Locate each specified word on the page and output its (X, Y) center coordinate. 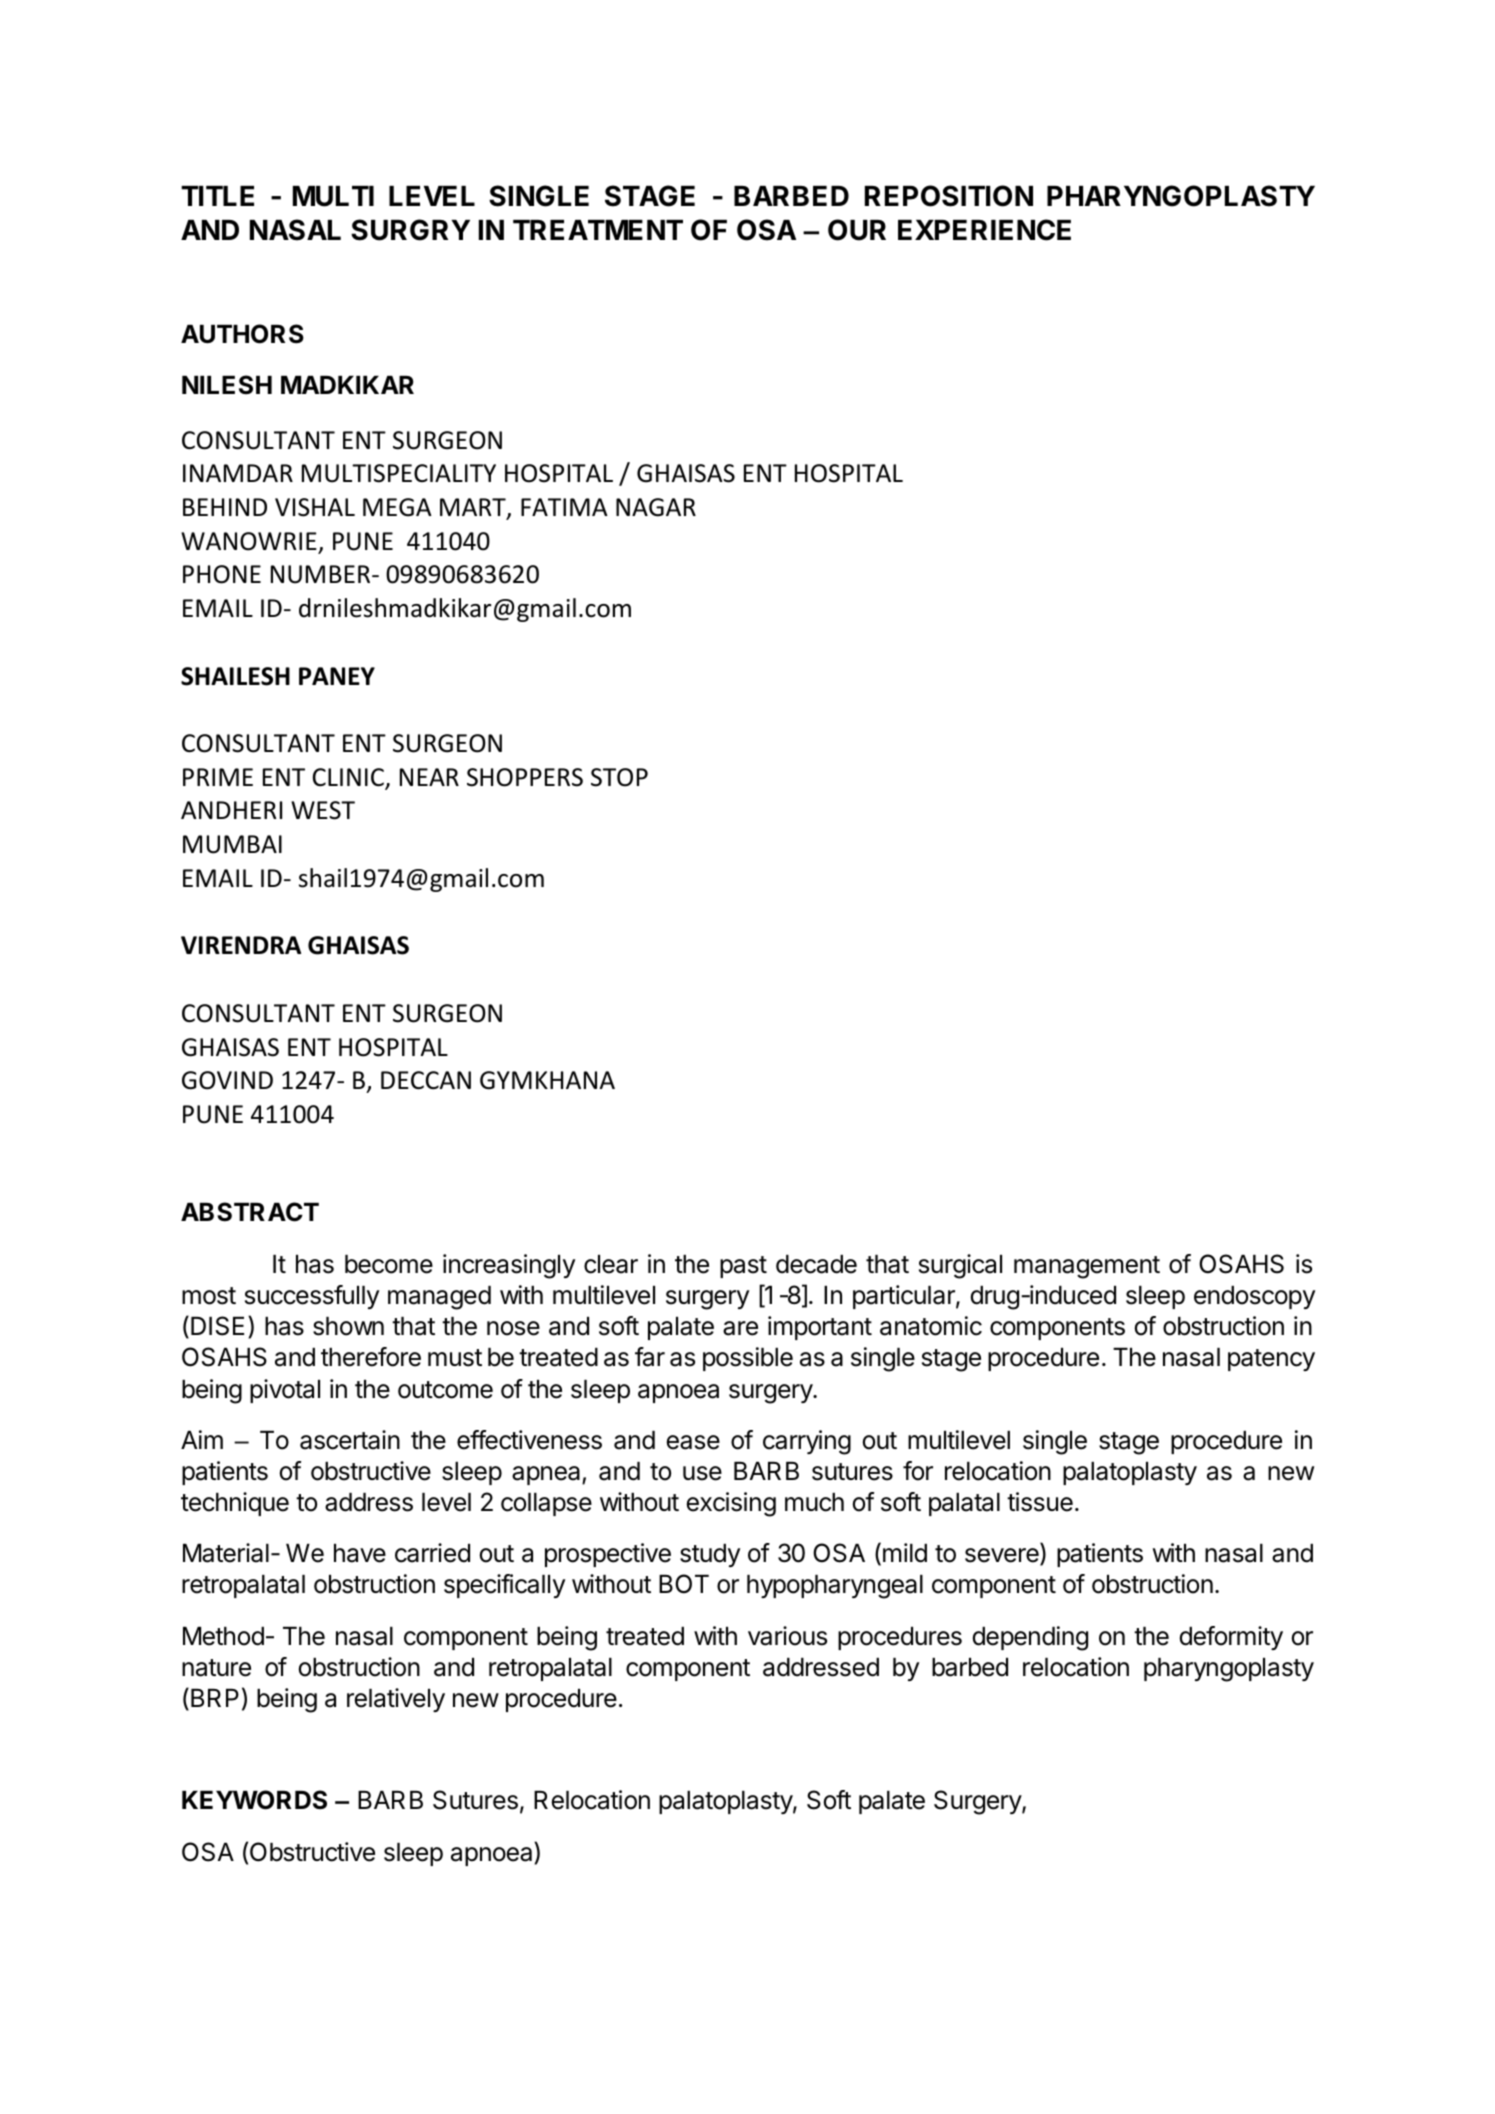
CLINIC (349, 778)
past (743, 1267)
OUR (857, 230)
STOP (619, 777)
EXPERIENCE (984, 230)
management (1087, 1267)
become (389, 1264)
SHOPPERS (525, 777)
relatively (396, 1700)
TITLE (217, 196)
